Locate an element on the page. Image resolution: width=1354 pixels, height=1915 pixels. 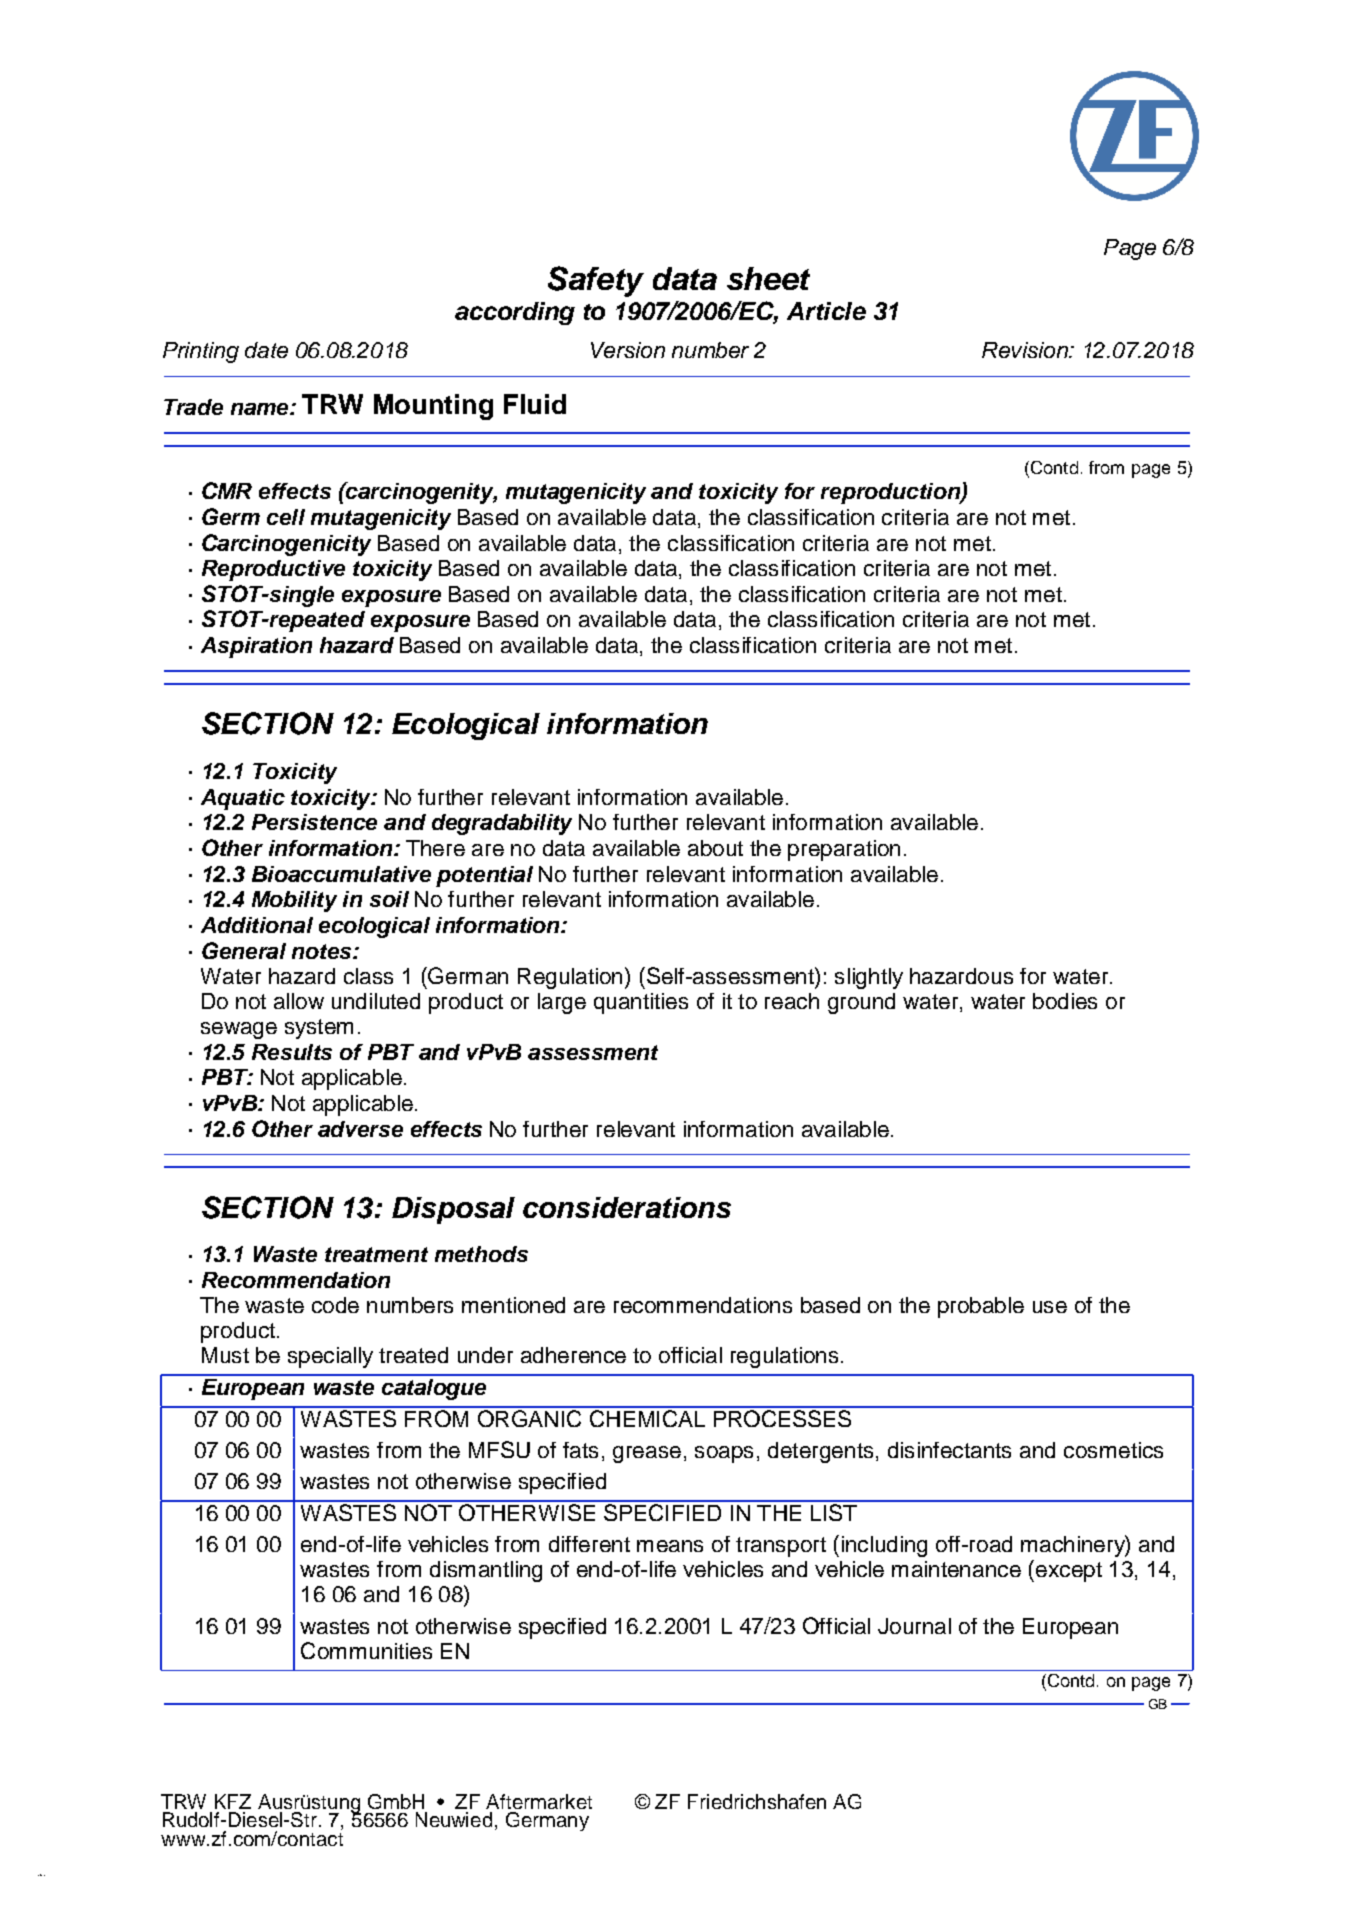
probable is located at coordinates (981, 1307).
